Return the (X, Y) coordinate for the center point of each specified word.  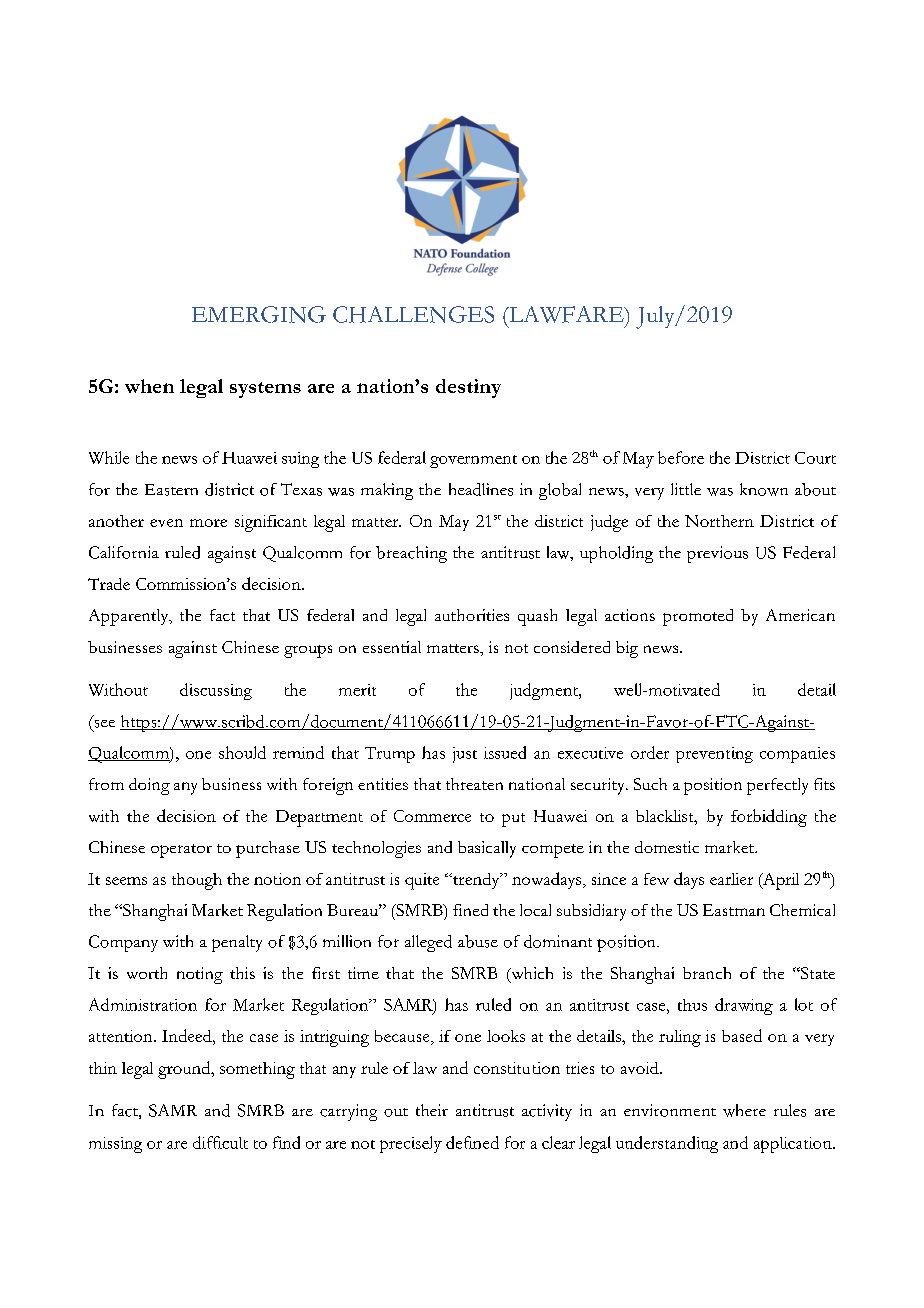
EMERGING (259, 314)
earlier (731, 879)
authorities (472, 615)
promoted (698, 617)
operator (181, 851)
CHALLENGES (413, 314)
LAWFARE (566, 314)
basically (487, 849)
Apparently (130, 617)
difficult (220, 1142)
